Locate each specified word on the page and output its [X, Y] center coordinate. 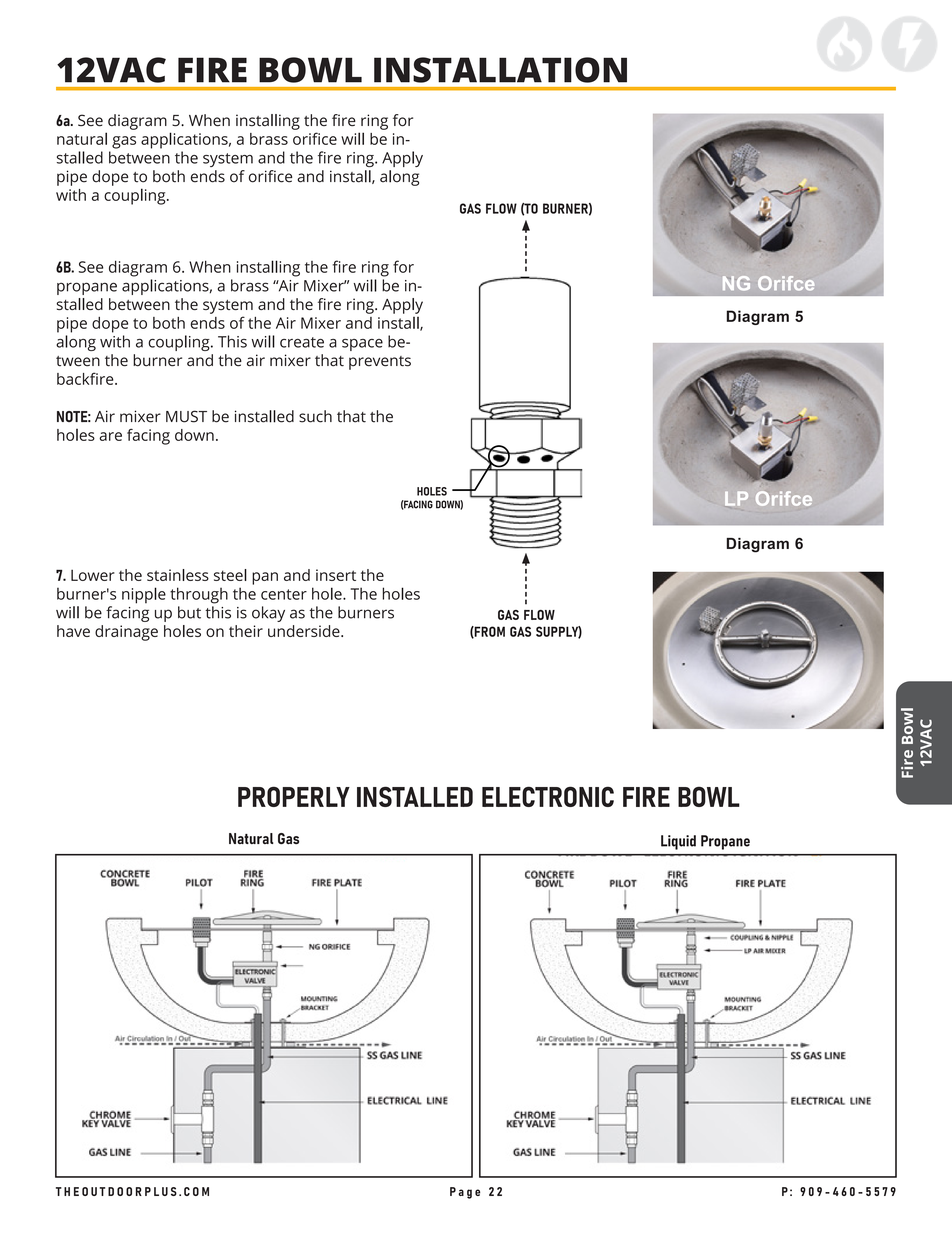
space [362, 345]
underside [305, 631]
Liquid [678, 842]
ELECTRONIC [548, 796]
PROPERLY [294, 796]
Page [465, 1193]
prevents [380, 363]
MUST [186, 416]
